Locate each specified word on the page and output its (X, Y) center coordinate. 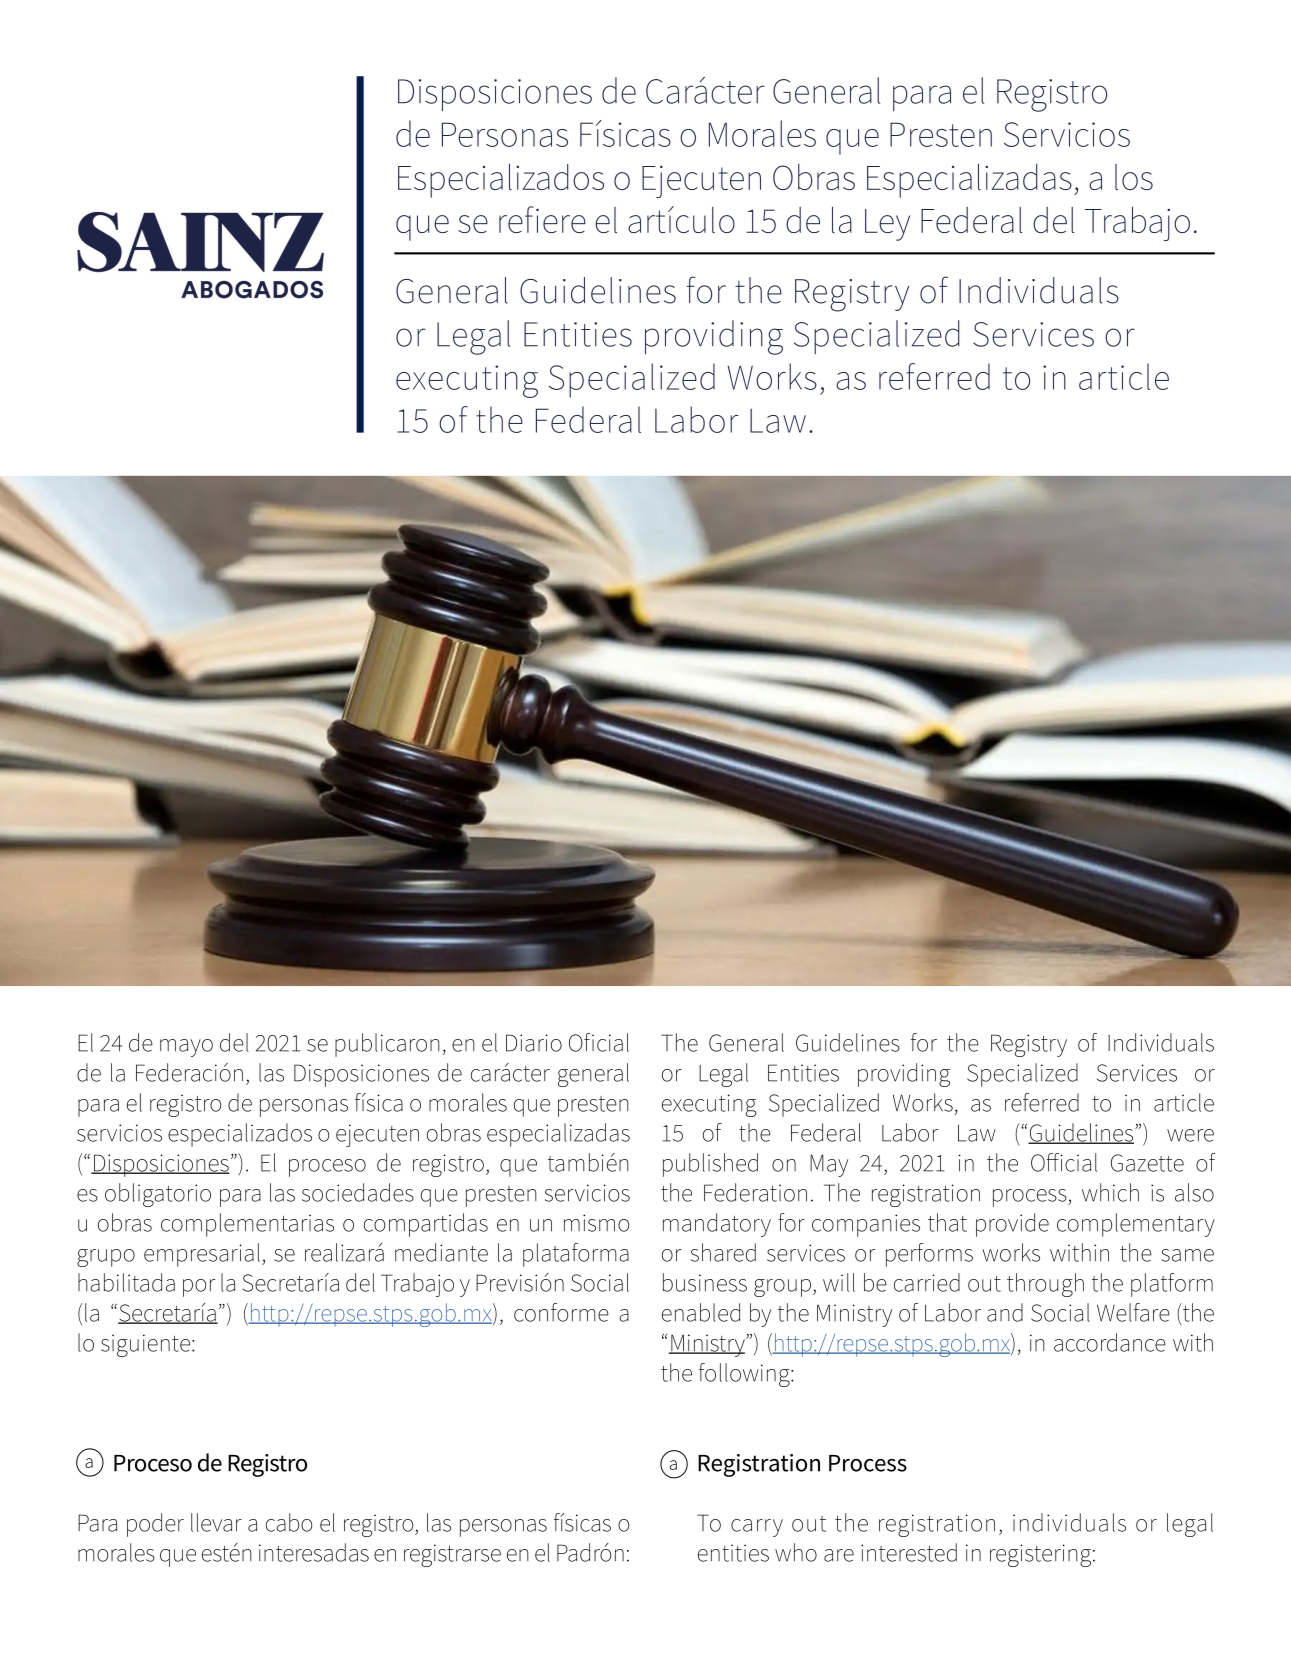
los (1134, 177)
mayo (186, 1048)
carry (757, 1528)
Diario (534, 1043)
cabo (289, 1522)
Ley (887, 225)
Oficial (599, 1042)
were (1190, 1135)
